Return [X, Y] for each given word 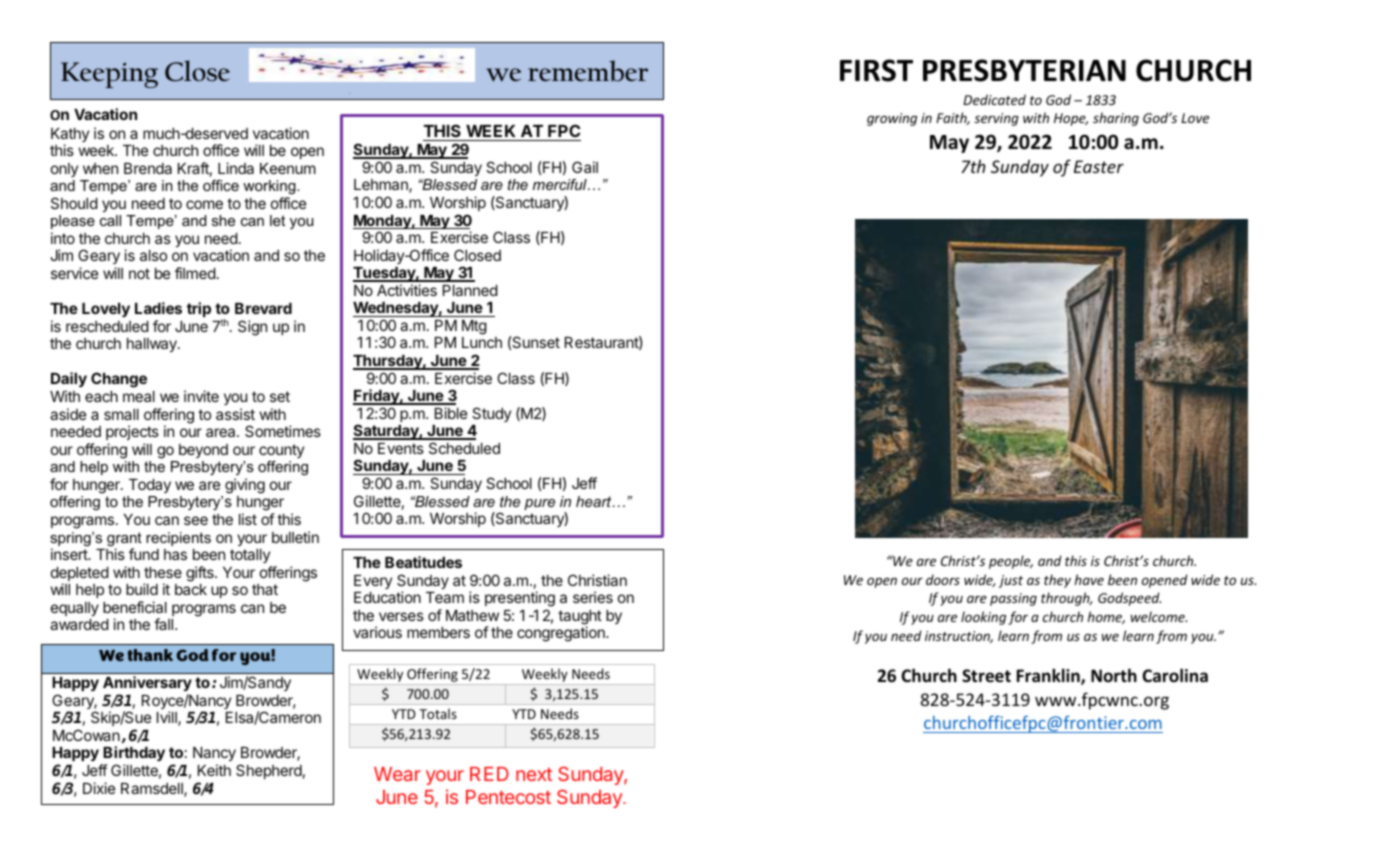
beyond [203, 451]
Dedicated [994, 99]
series [593, 597]
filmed [195, 273]
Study [491, 414]
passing [1013, 599]
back [191, 589]
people [1011, 562]
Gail [585, 167]
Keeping [109, 75]
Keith [214, 770]
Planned [470, 290]
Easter [1099, 166]
